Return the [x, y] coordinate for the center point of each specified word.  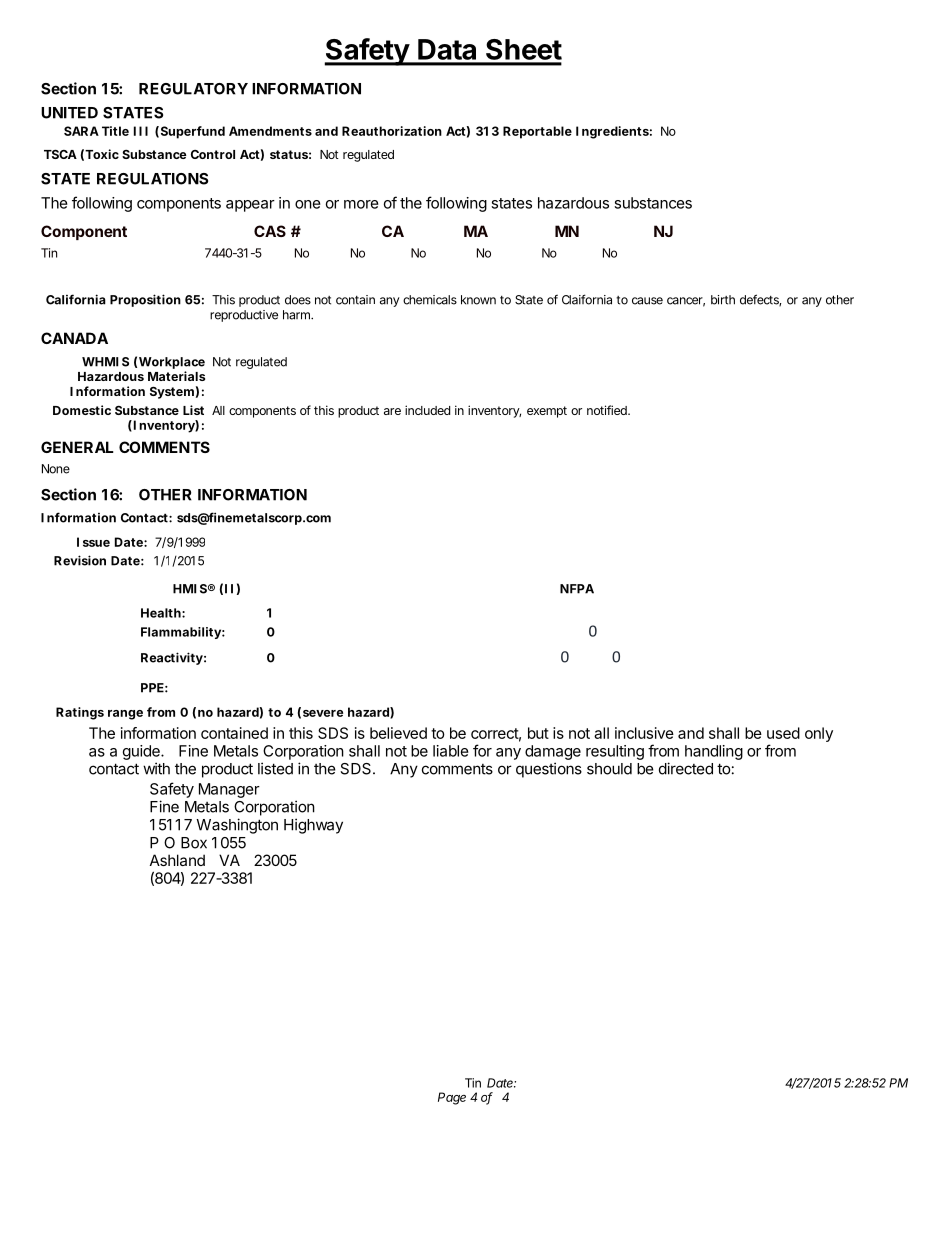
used [783, 733]
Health [161, 613]
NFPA [577, 589]
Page [452, 1098]
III [141, 131]
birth [723, 300]
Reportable [537, 132]
